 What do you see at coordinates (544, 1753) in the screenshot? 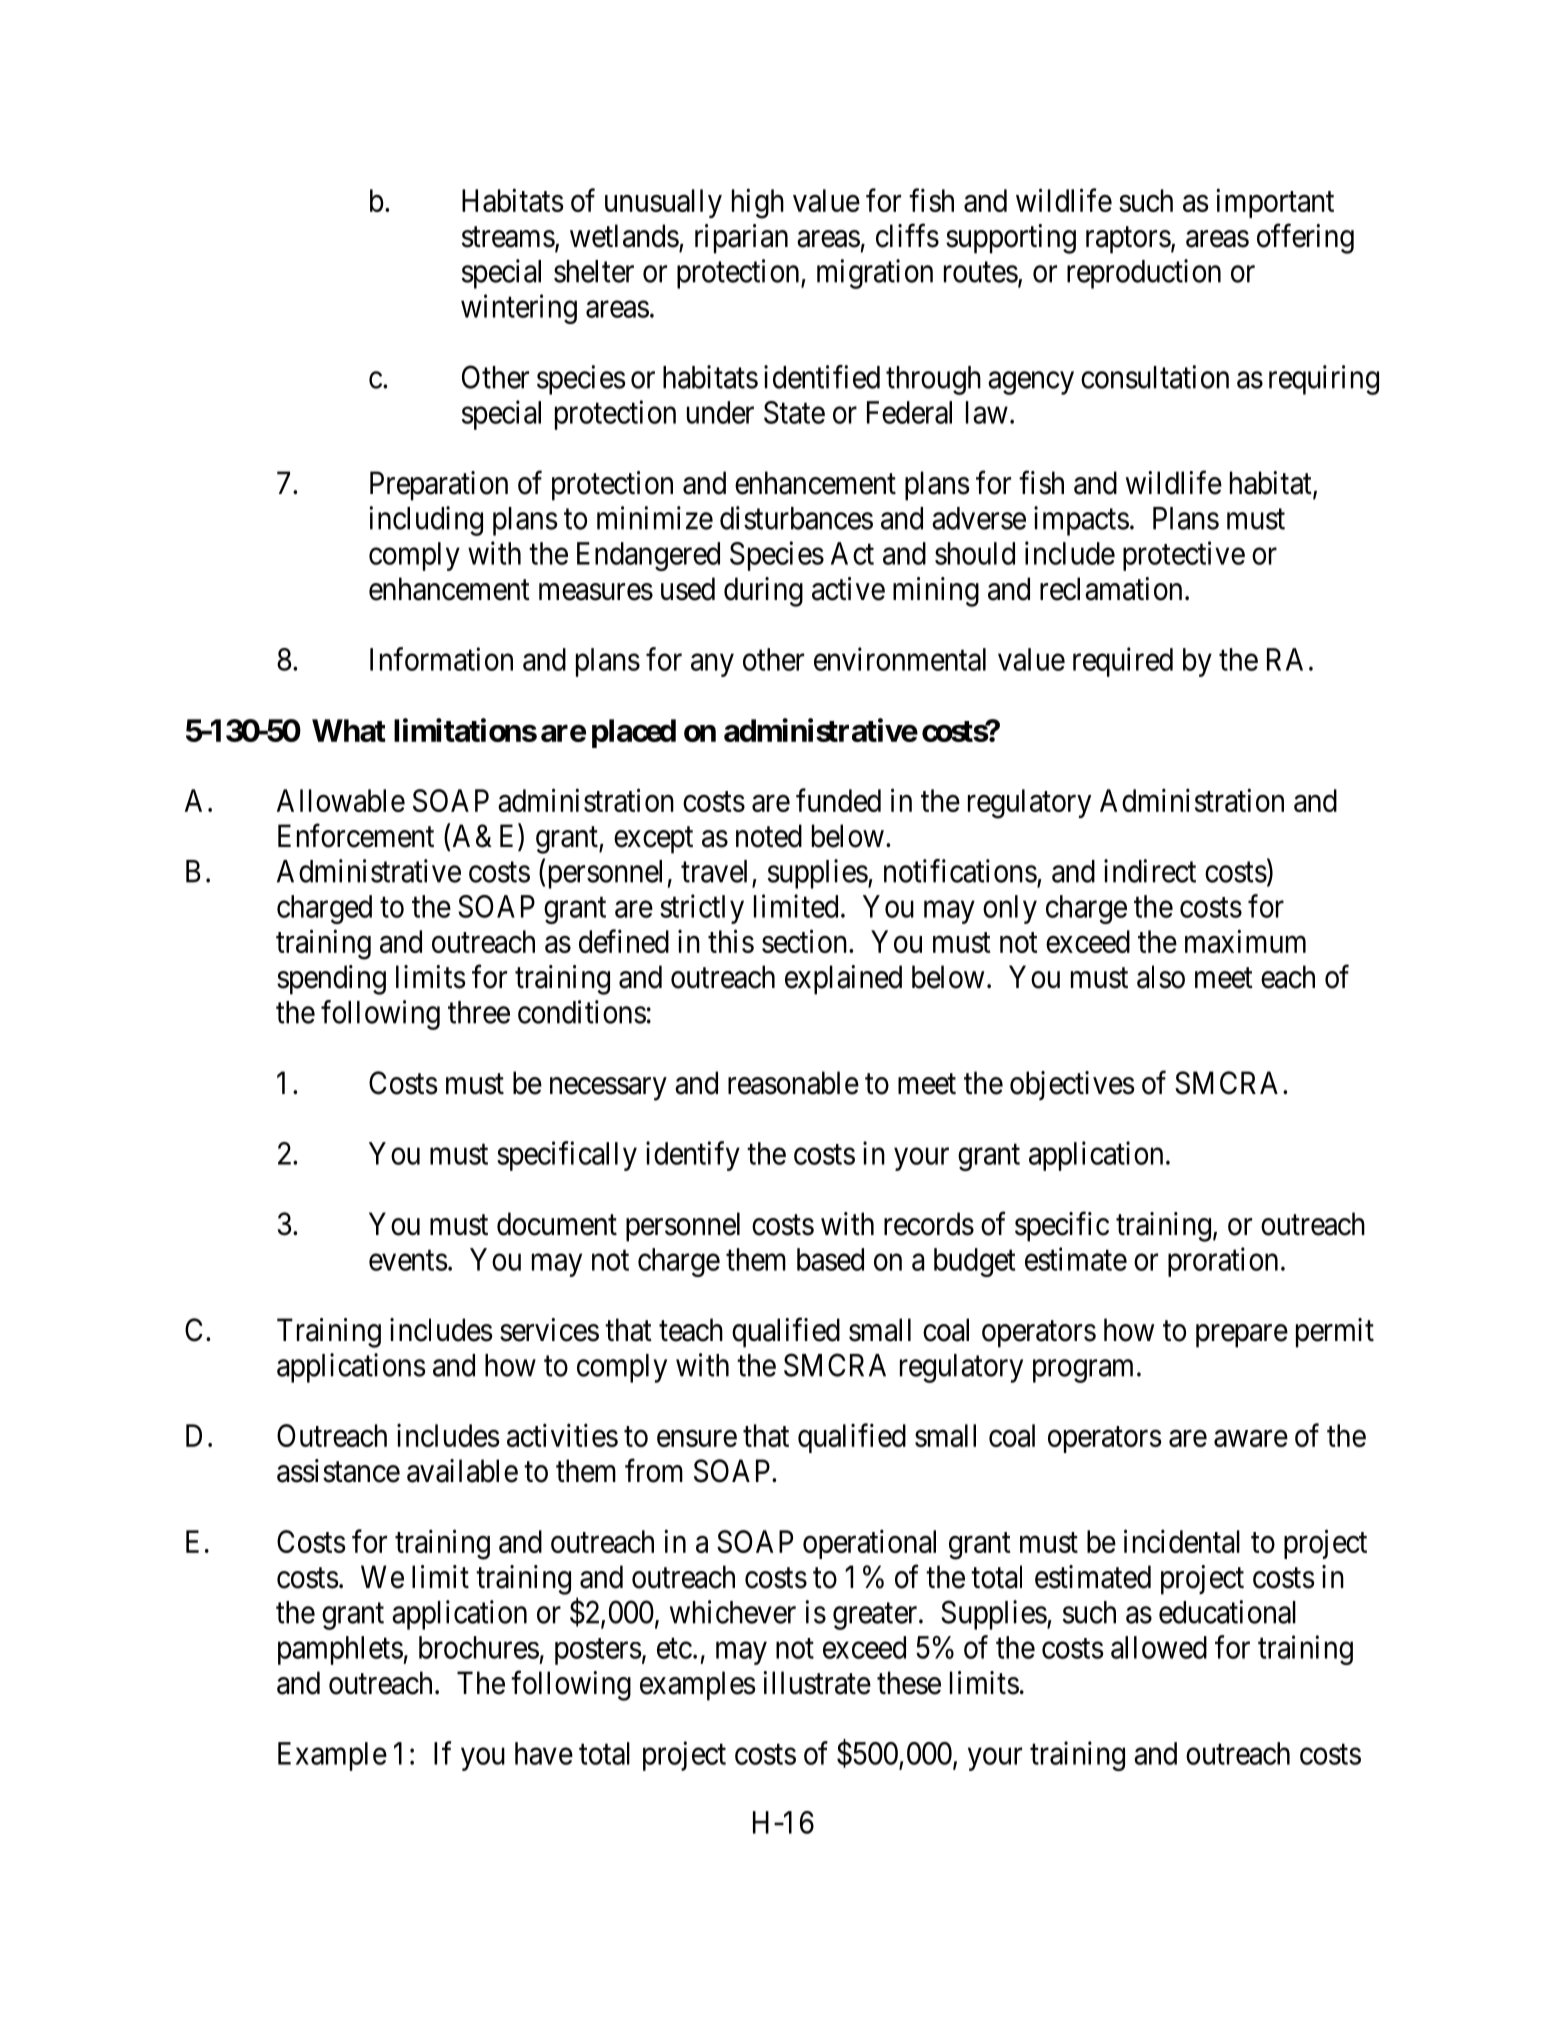
I see `have` at bounding box center [544, 1753].
